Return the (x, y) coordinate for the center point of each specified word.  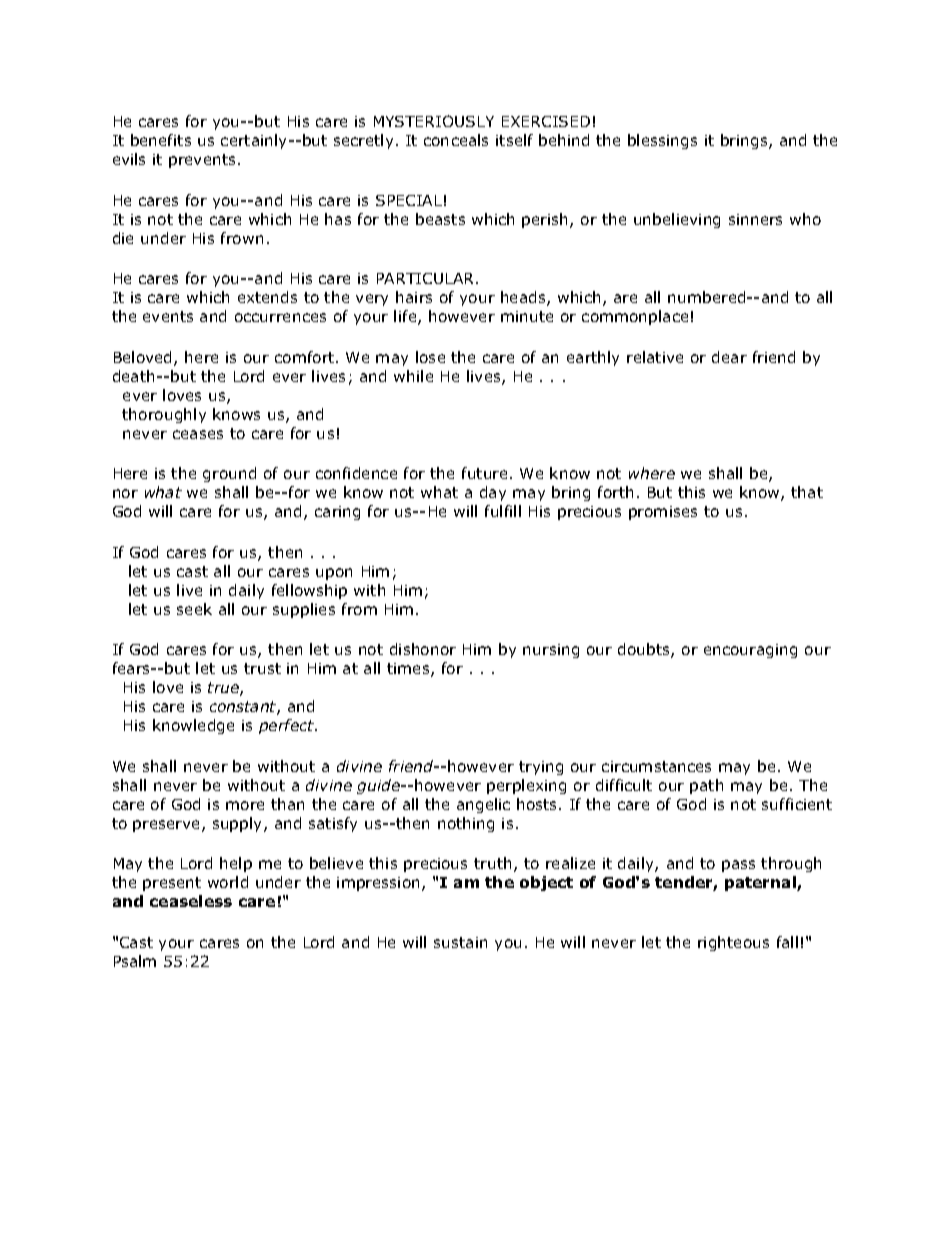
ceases (198, 434)
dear (729, 357)
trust (262, 668)
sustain (460, 942)
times (409, 670)
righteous (733, 943)
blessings (662, 141)
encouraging (750, 651)
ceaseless (191, 901)
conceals (456, 140)
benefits (161, 140)
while (413, 376)
